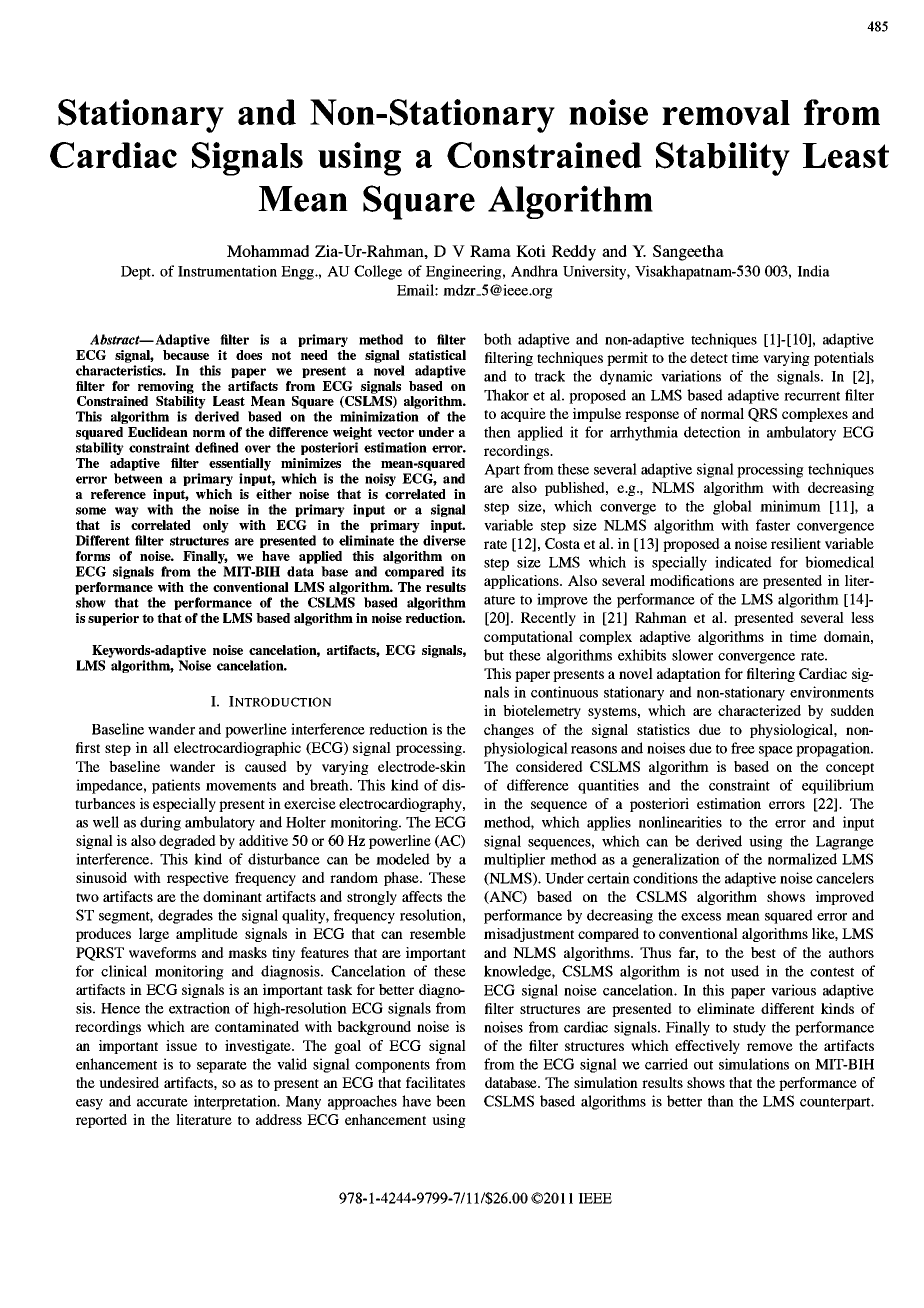 The height and width of the screenshot is (1308, 924). Describe the element at coordinates (726, 112) in the screenshot. I see `removal` at that location.
